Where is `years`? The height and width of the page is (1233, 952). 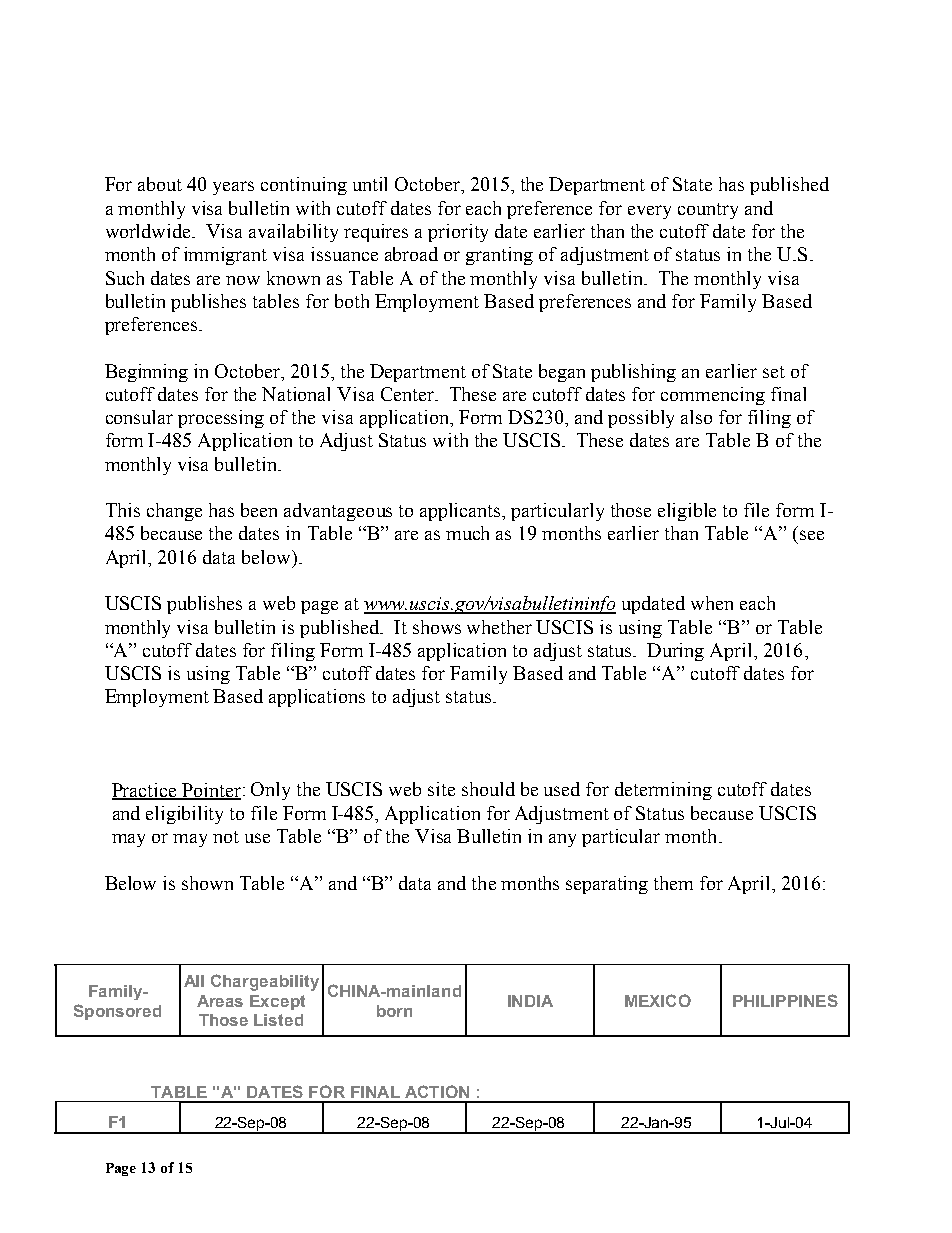 years is located at coordinates (233, 188).
